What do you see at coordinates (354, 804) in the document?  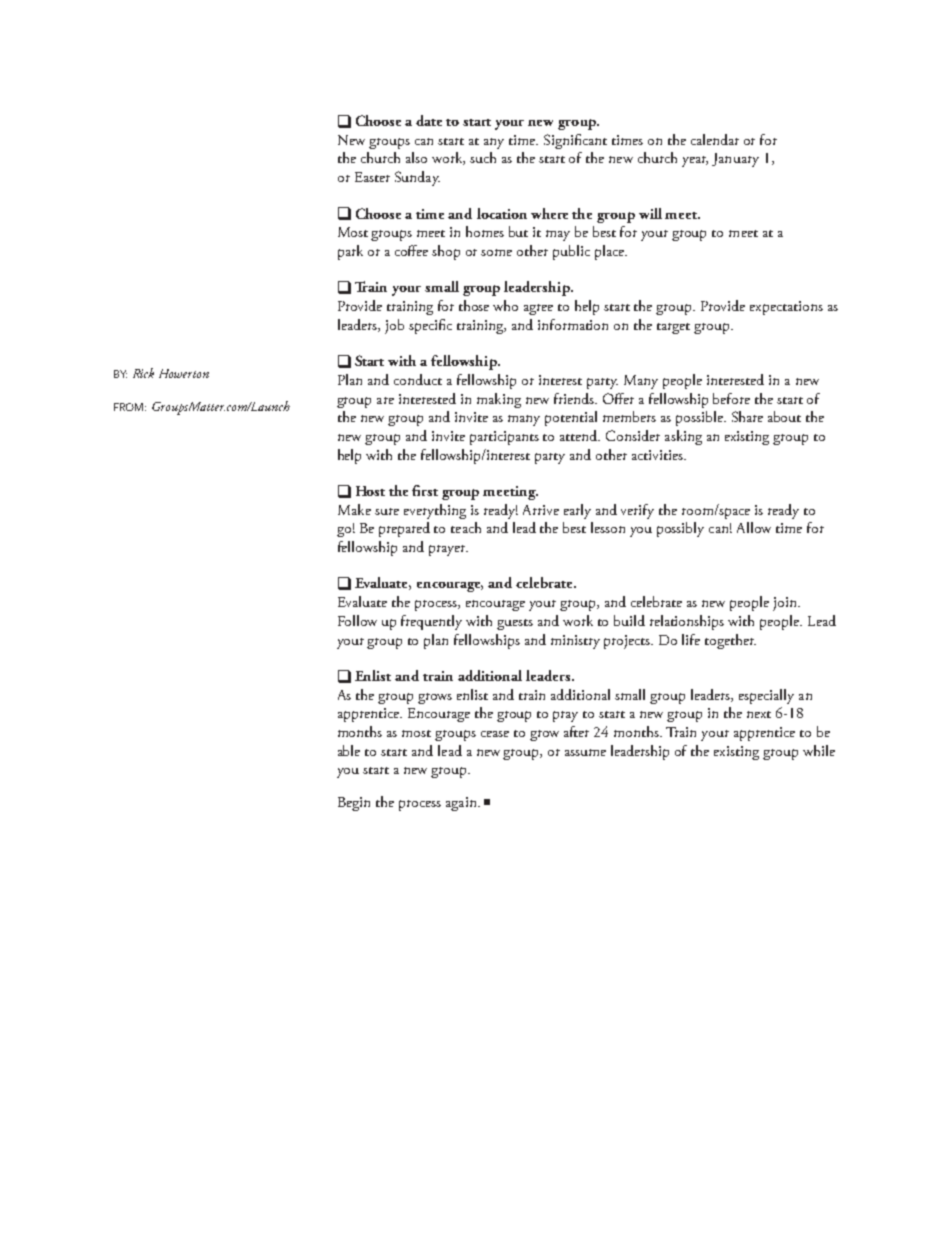 I see `Begin` at bounding box center [354, 804].
